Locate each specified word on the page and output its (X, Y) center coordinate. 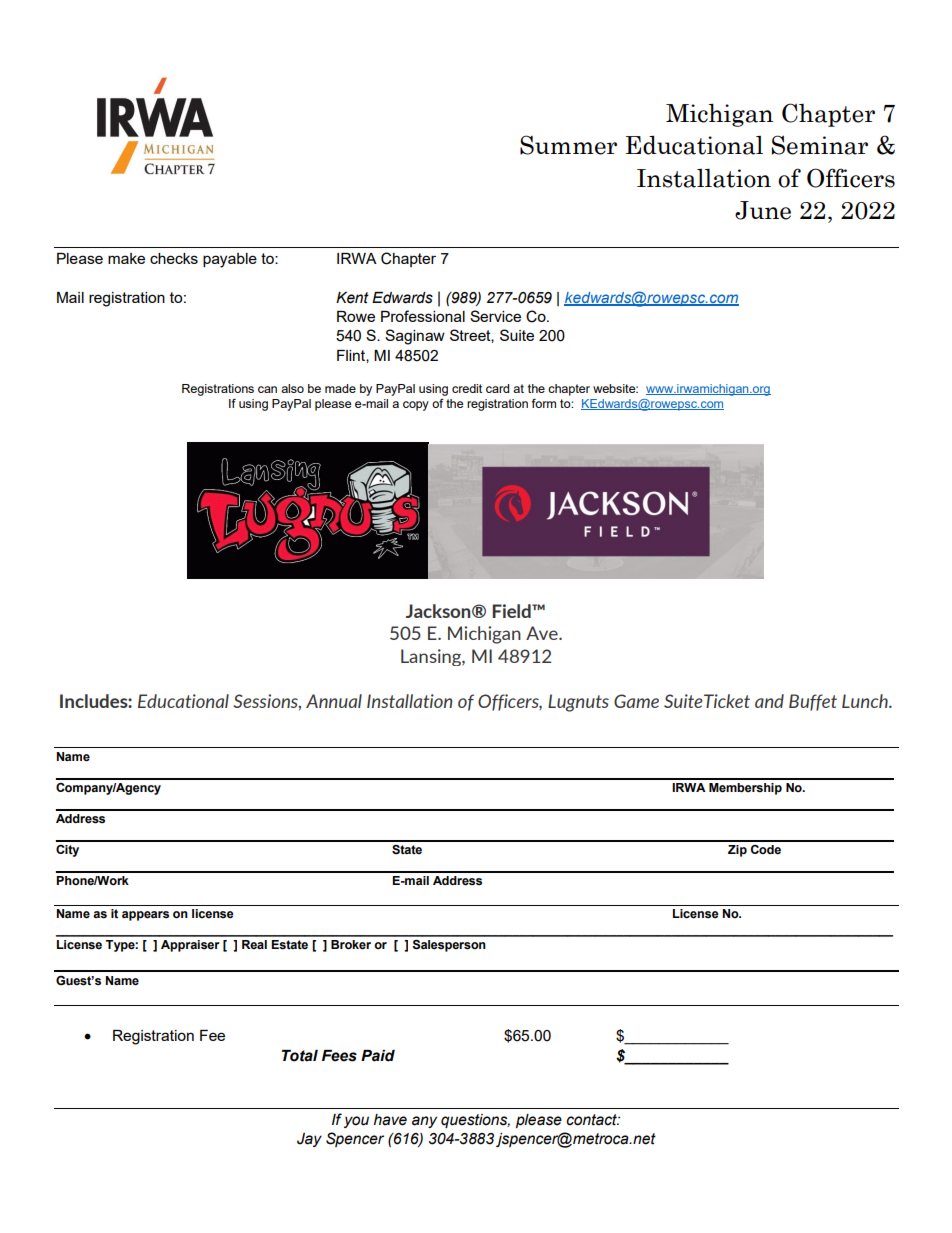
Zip (737, 851)
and (769, 701)
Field (512, 611)
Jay (309, 1140)
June (763, 210)
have (390, 1120)
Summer (568, 145)
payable (230, 260)
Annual (334, 701)
